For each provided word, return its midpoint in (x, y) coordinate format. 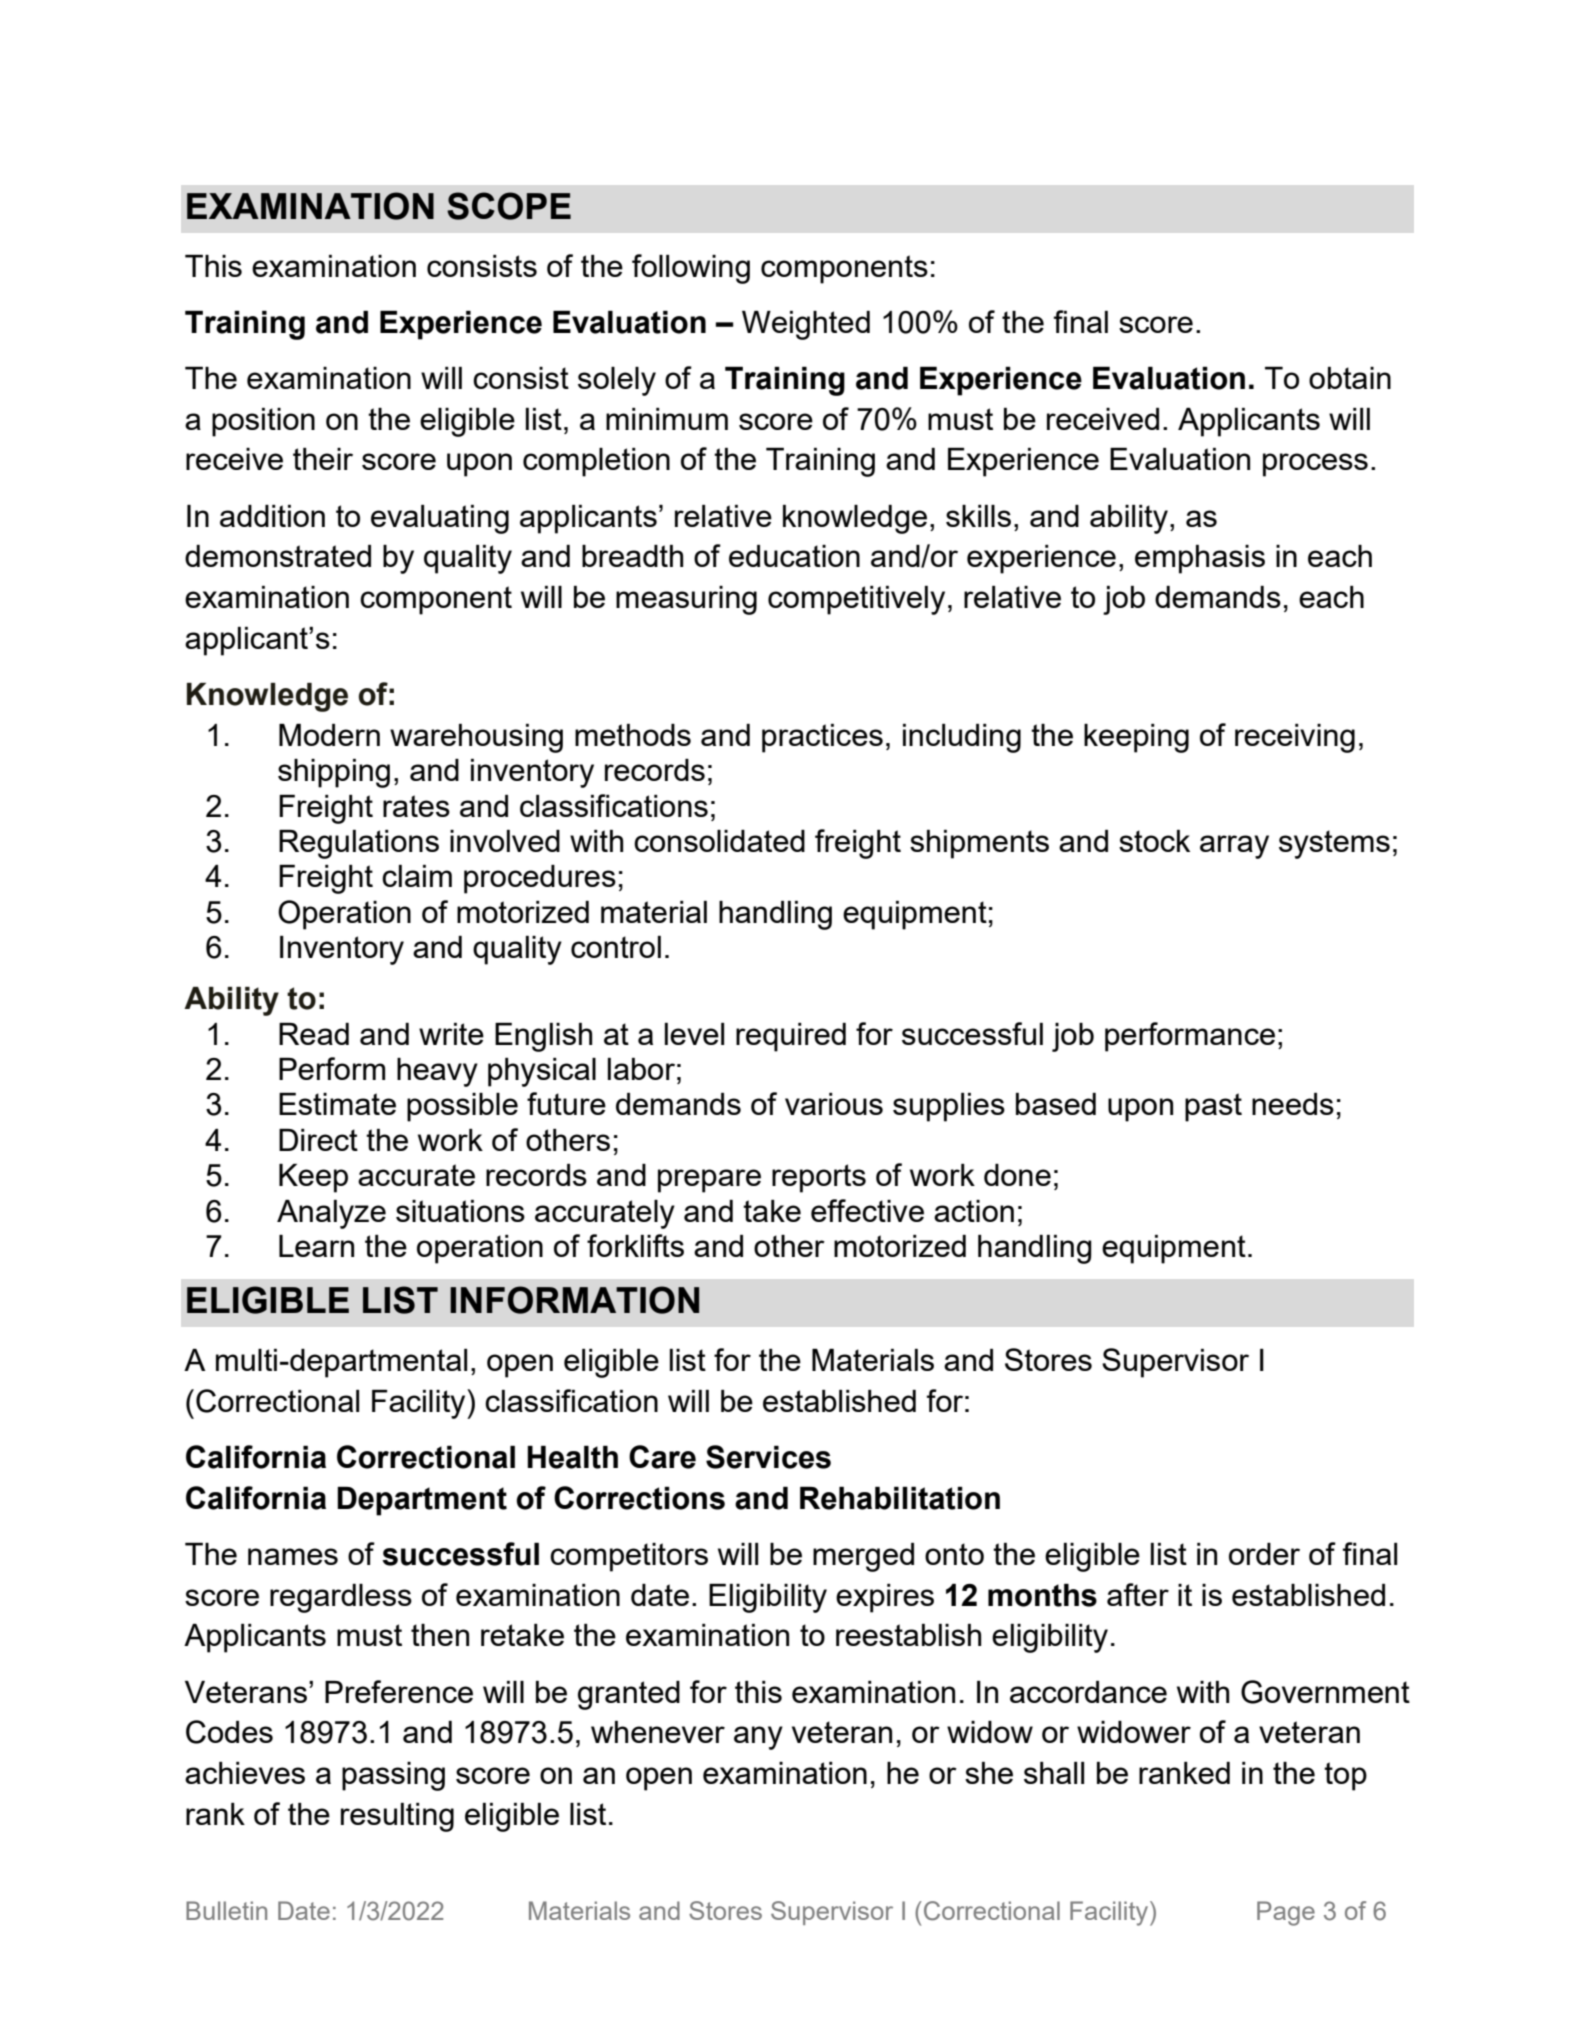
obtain (1350, 378)
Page (1286, 1913)
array (1234, 847)
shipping (334, 773)
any (758, 1738)
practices (822, 738)
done (1017, 1175)
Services (768, 1457)
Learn (316, 1246)
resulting (397, 1817)
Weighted (806, 325)
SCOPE (509, 206)
